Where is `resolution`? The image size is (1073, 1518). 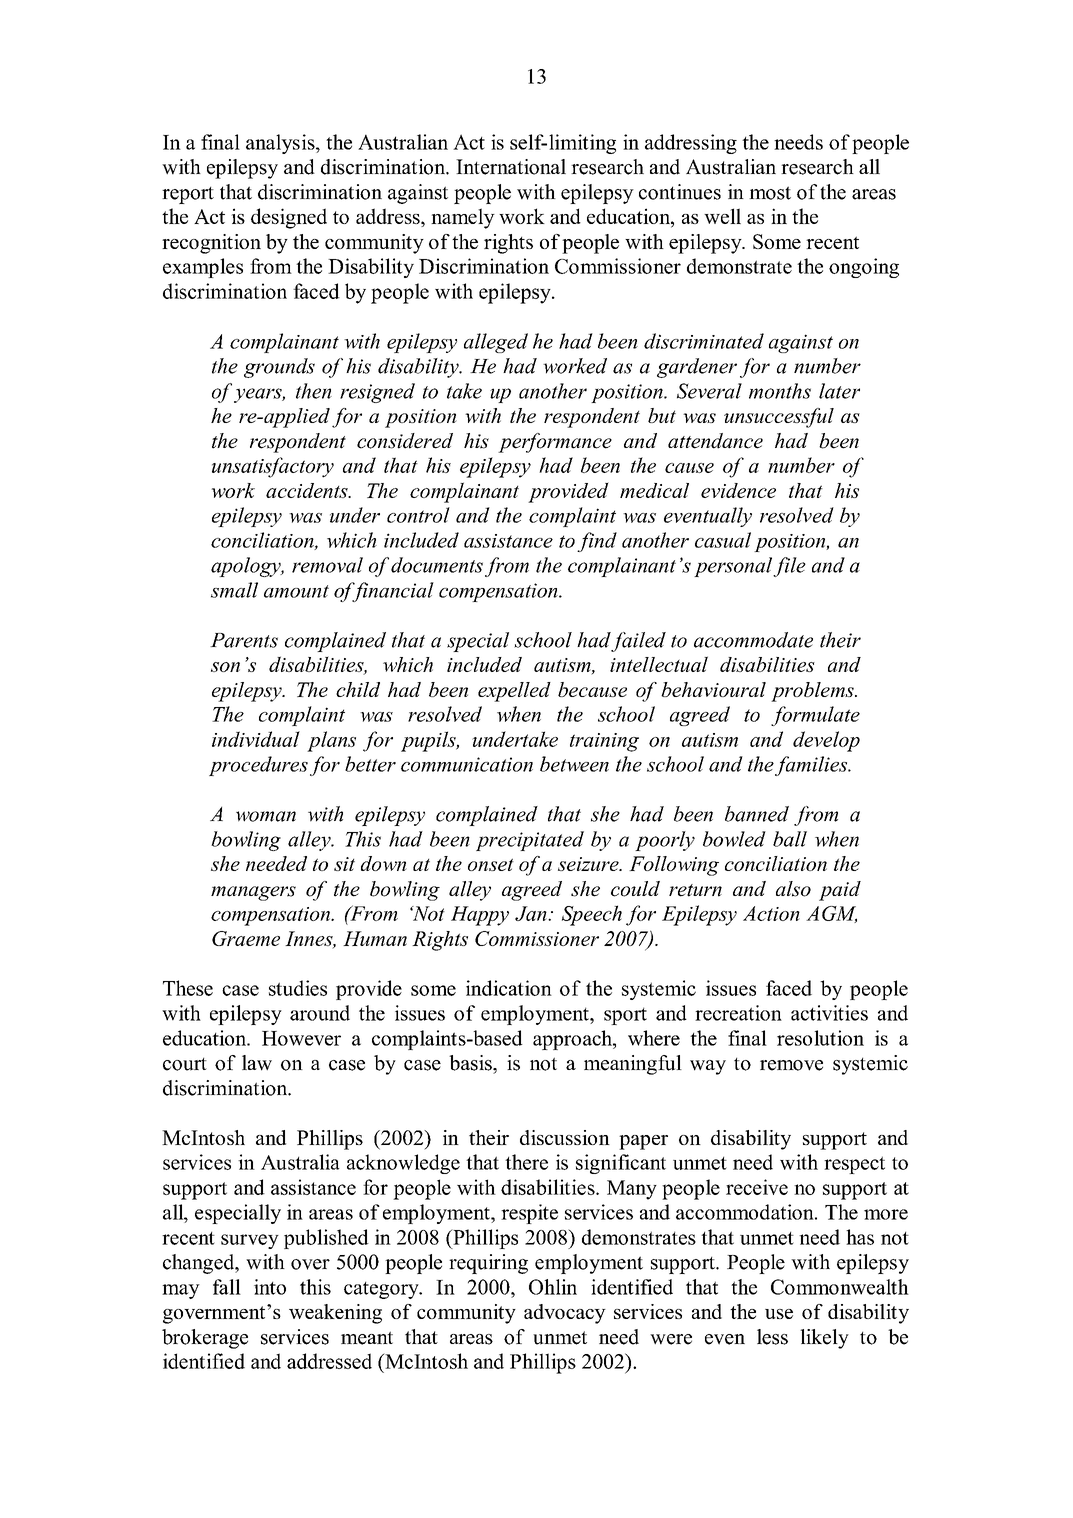
resolution is located at coordinates (820, 1038).
